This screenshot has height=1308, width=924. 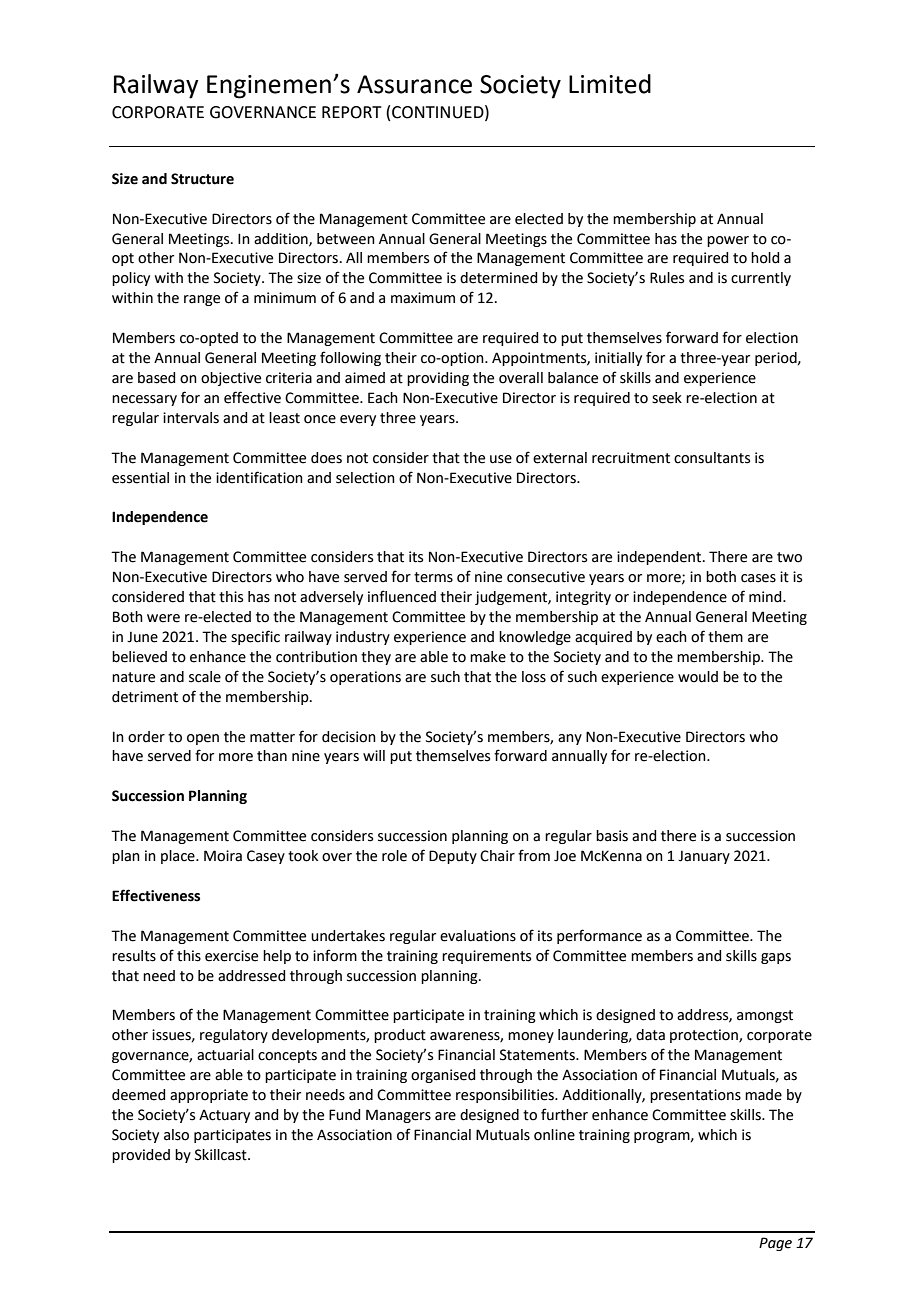 I want to click on Structure, so click(x=202, y=179).
